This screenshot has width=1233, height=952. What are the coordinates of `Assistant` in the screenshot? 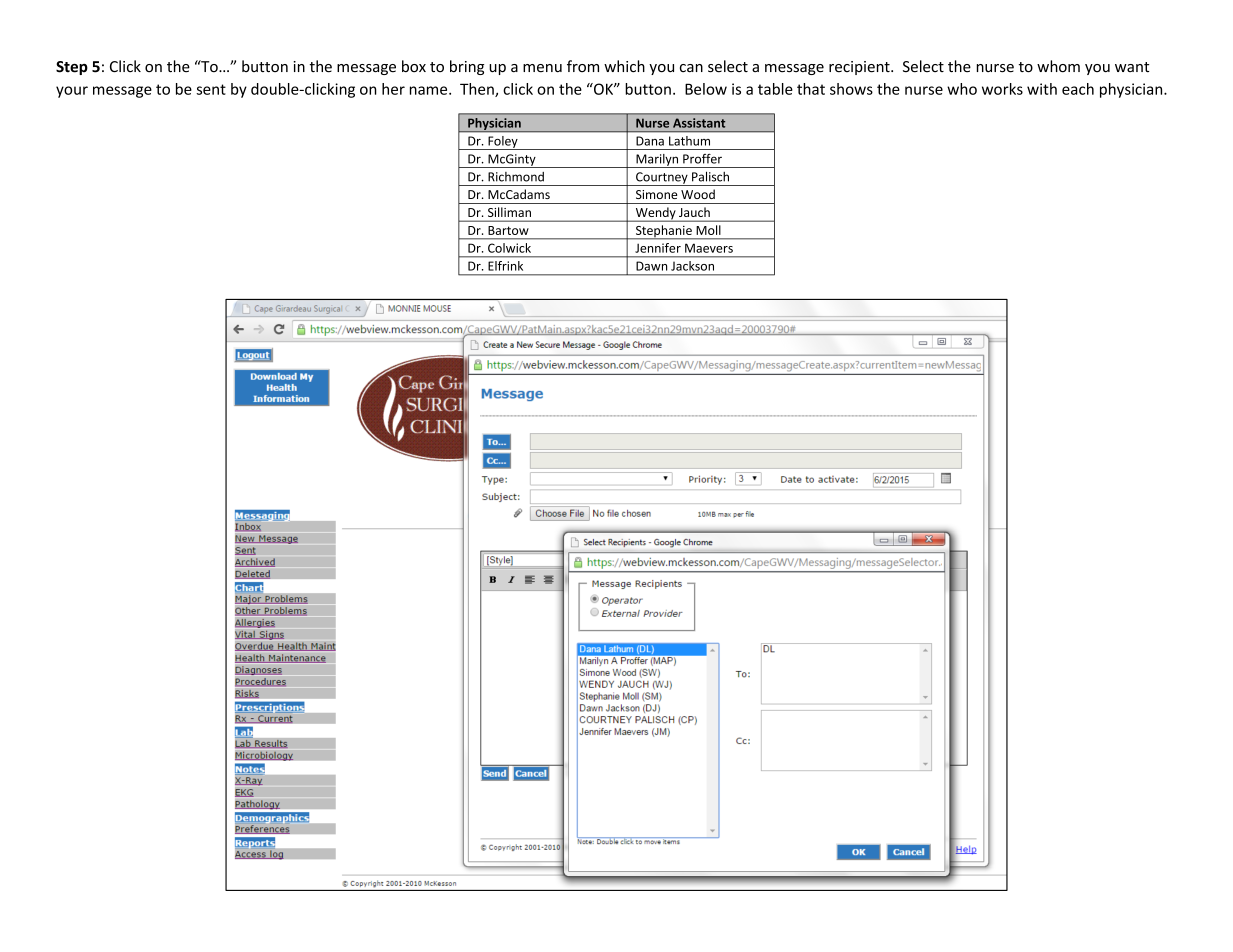 It's located at (699, 123).
